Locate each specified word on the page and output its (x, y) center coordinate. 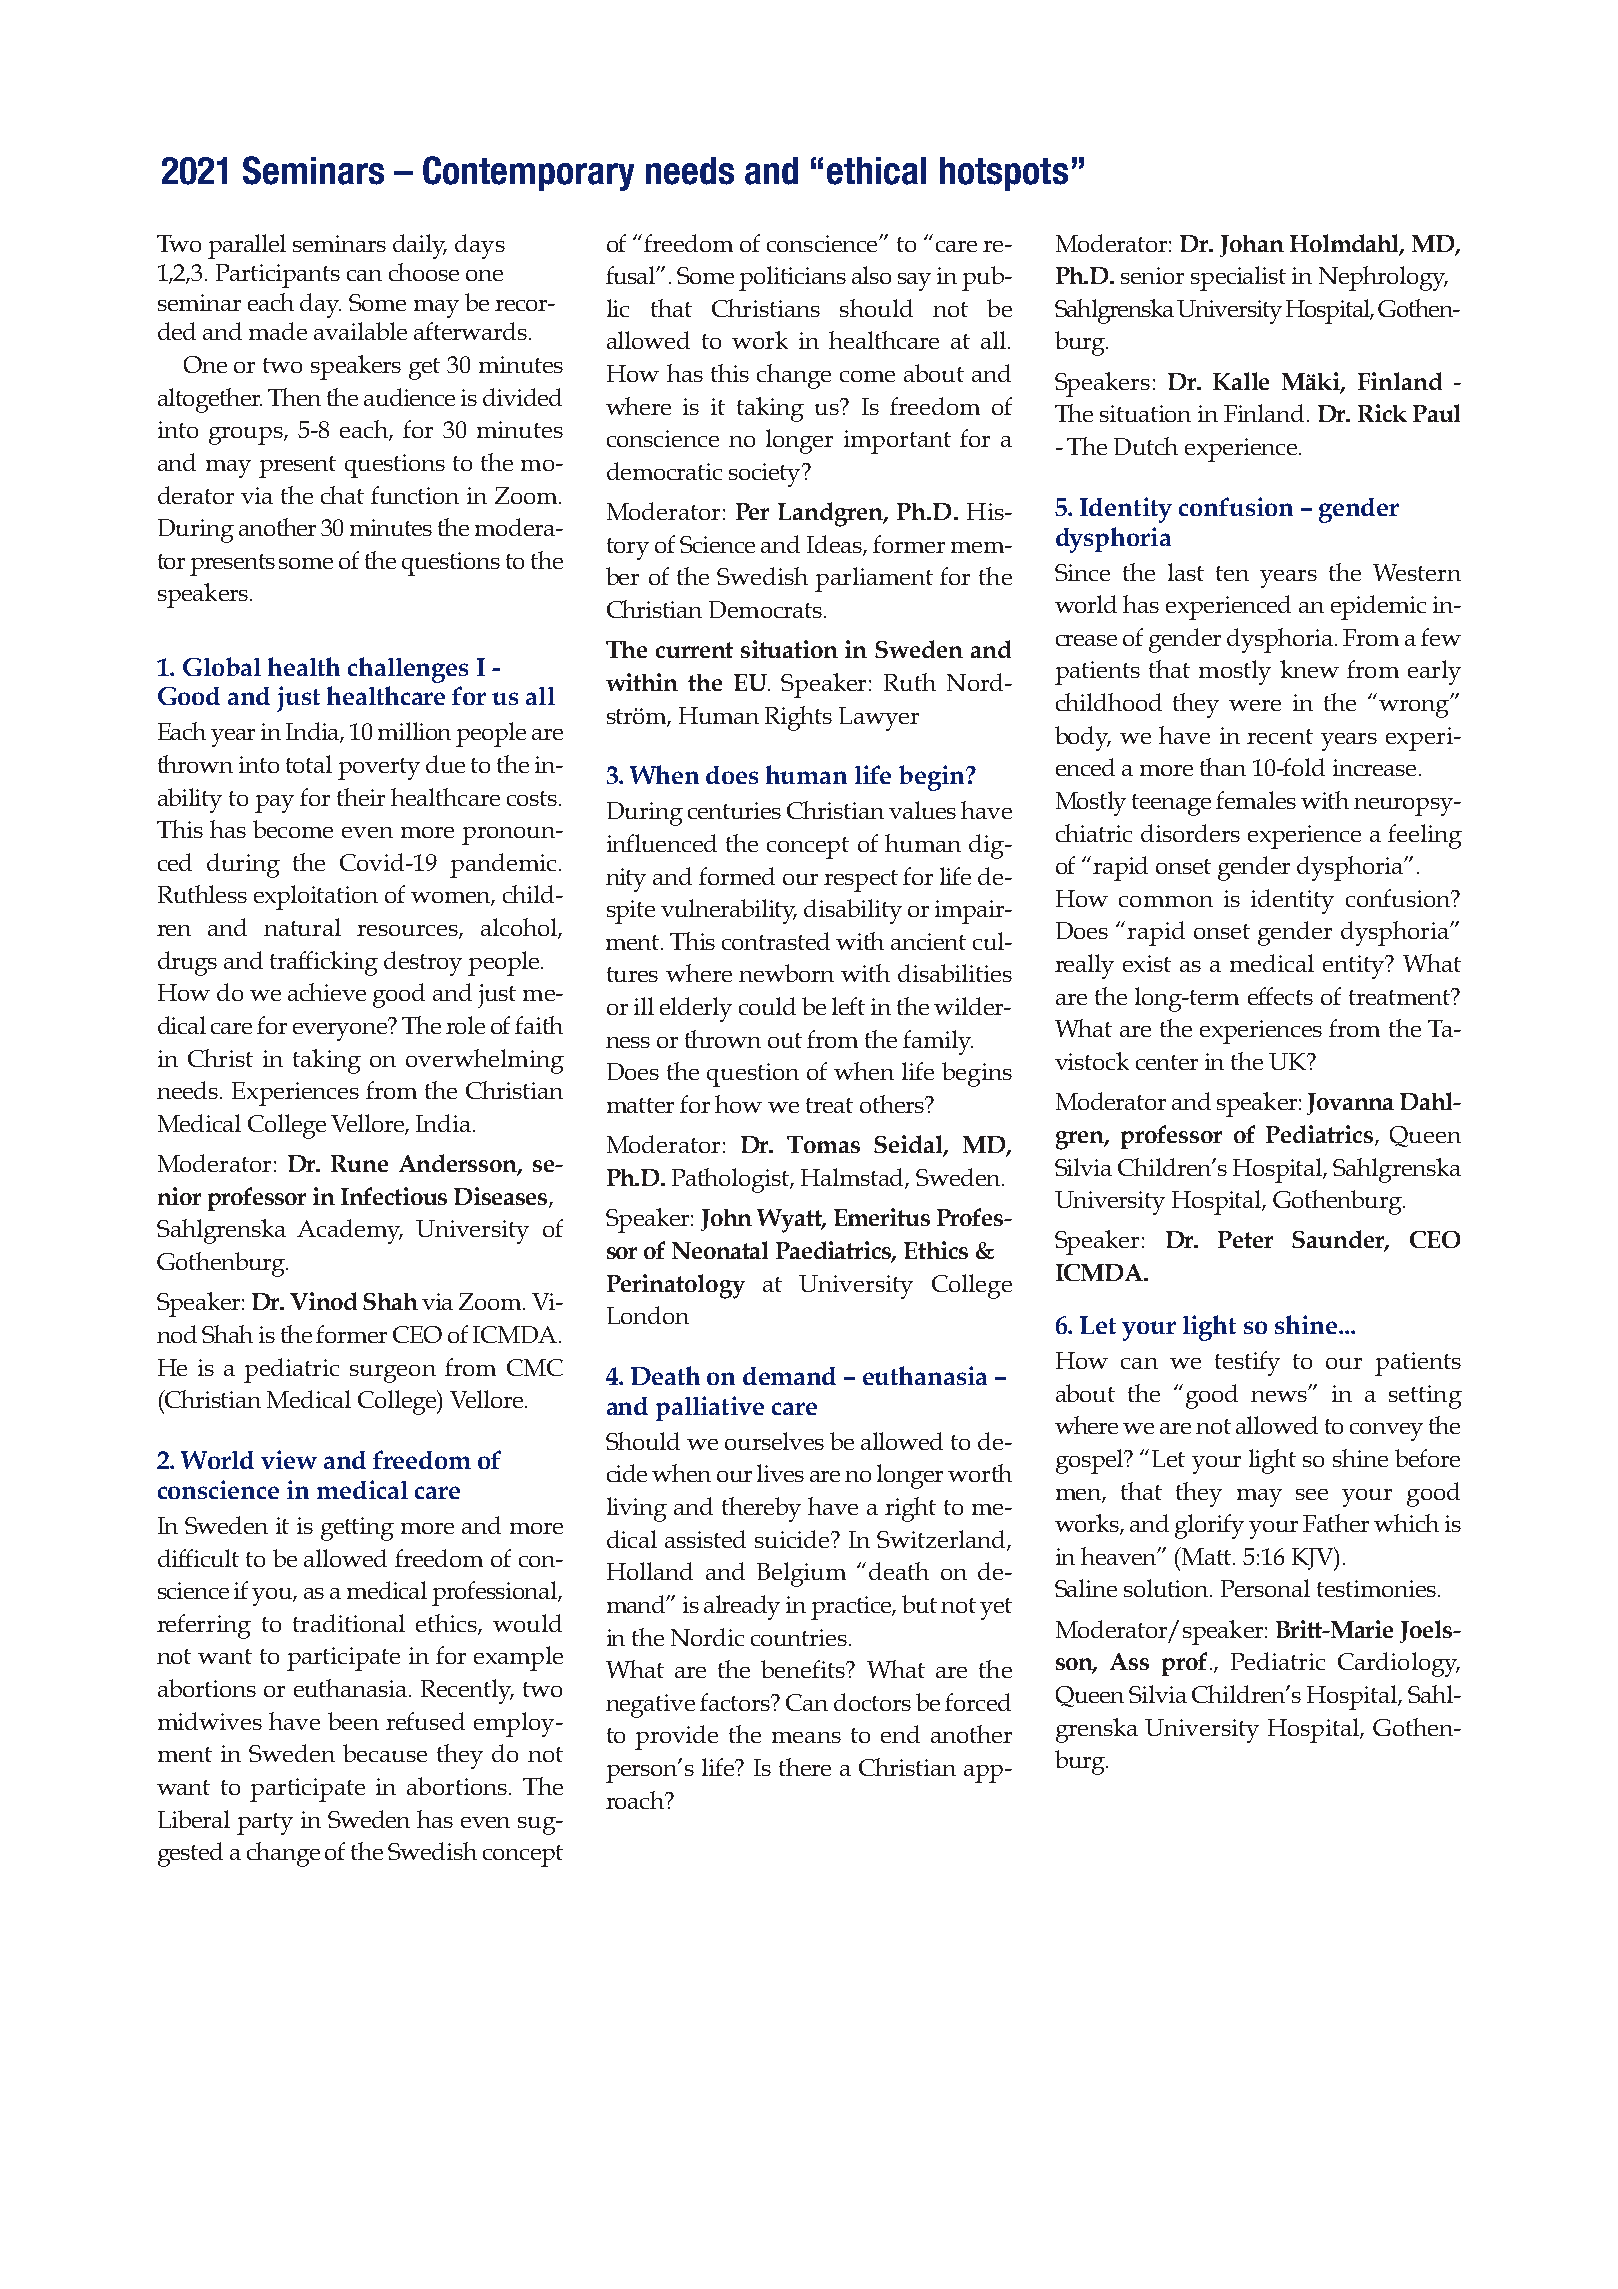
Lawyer (879, 719)
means (806, 1737)
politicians (792, 278)
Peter (1245, 1239)
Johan (1252, 246)
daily (420, 246)
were (1255, 705)
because (385, 1753)
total (309, 764)
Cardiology (1399, 1664)
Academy (350, 1231)
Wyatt (791, 1221)
